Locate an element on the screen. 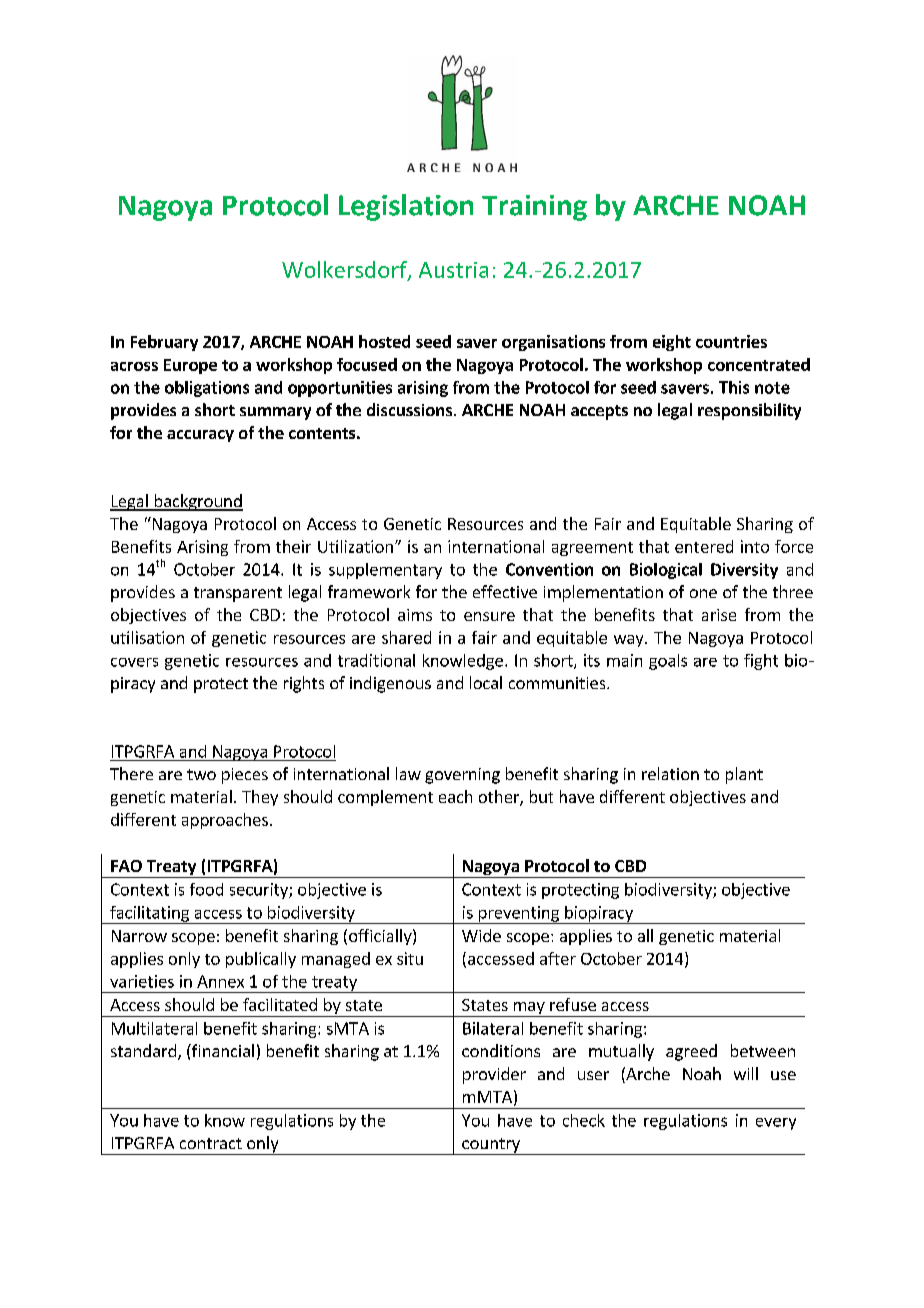  goals is located at coordinates (668, 662).
